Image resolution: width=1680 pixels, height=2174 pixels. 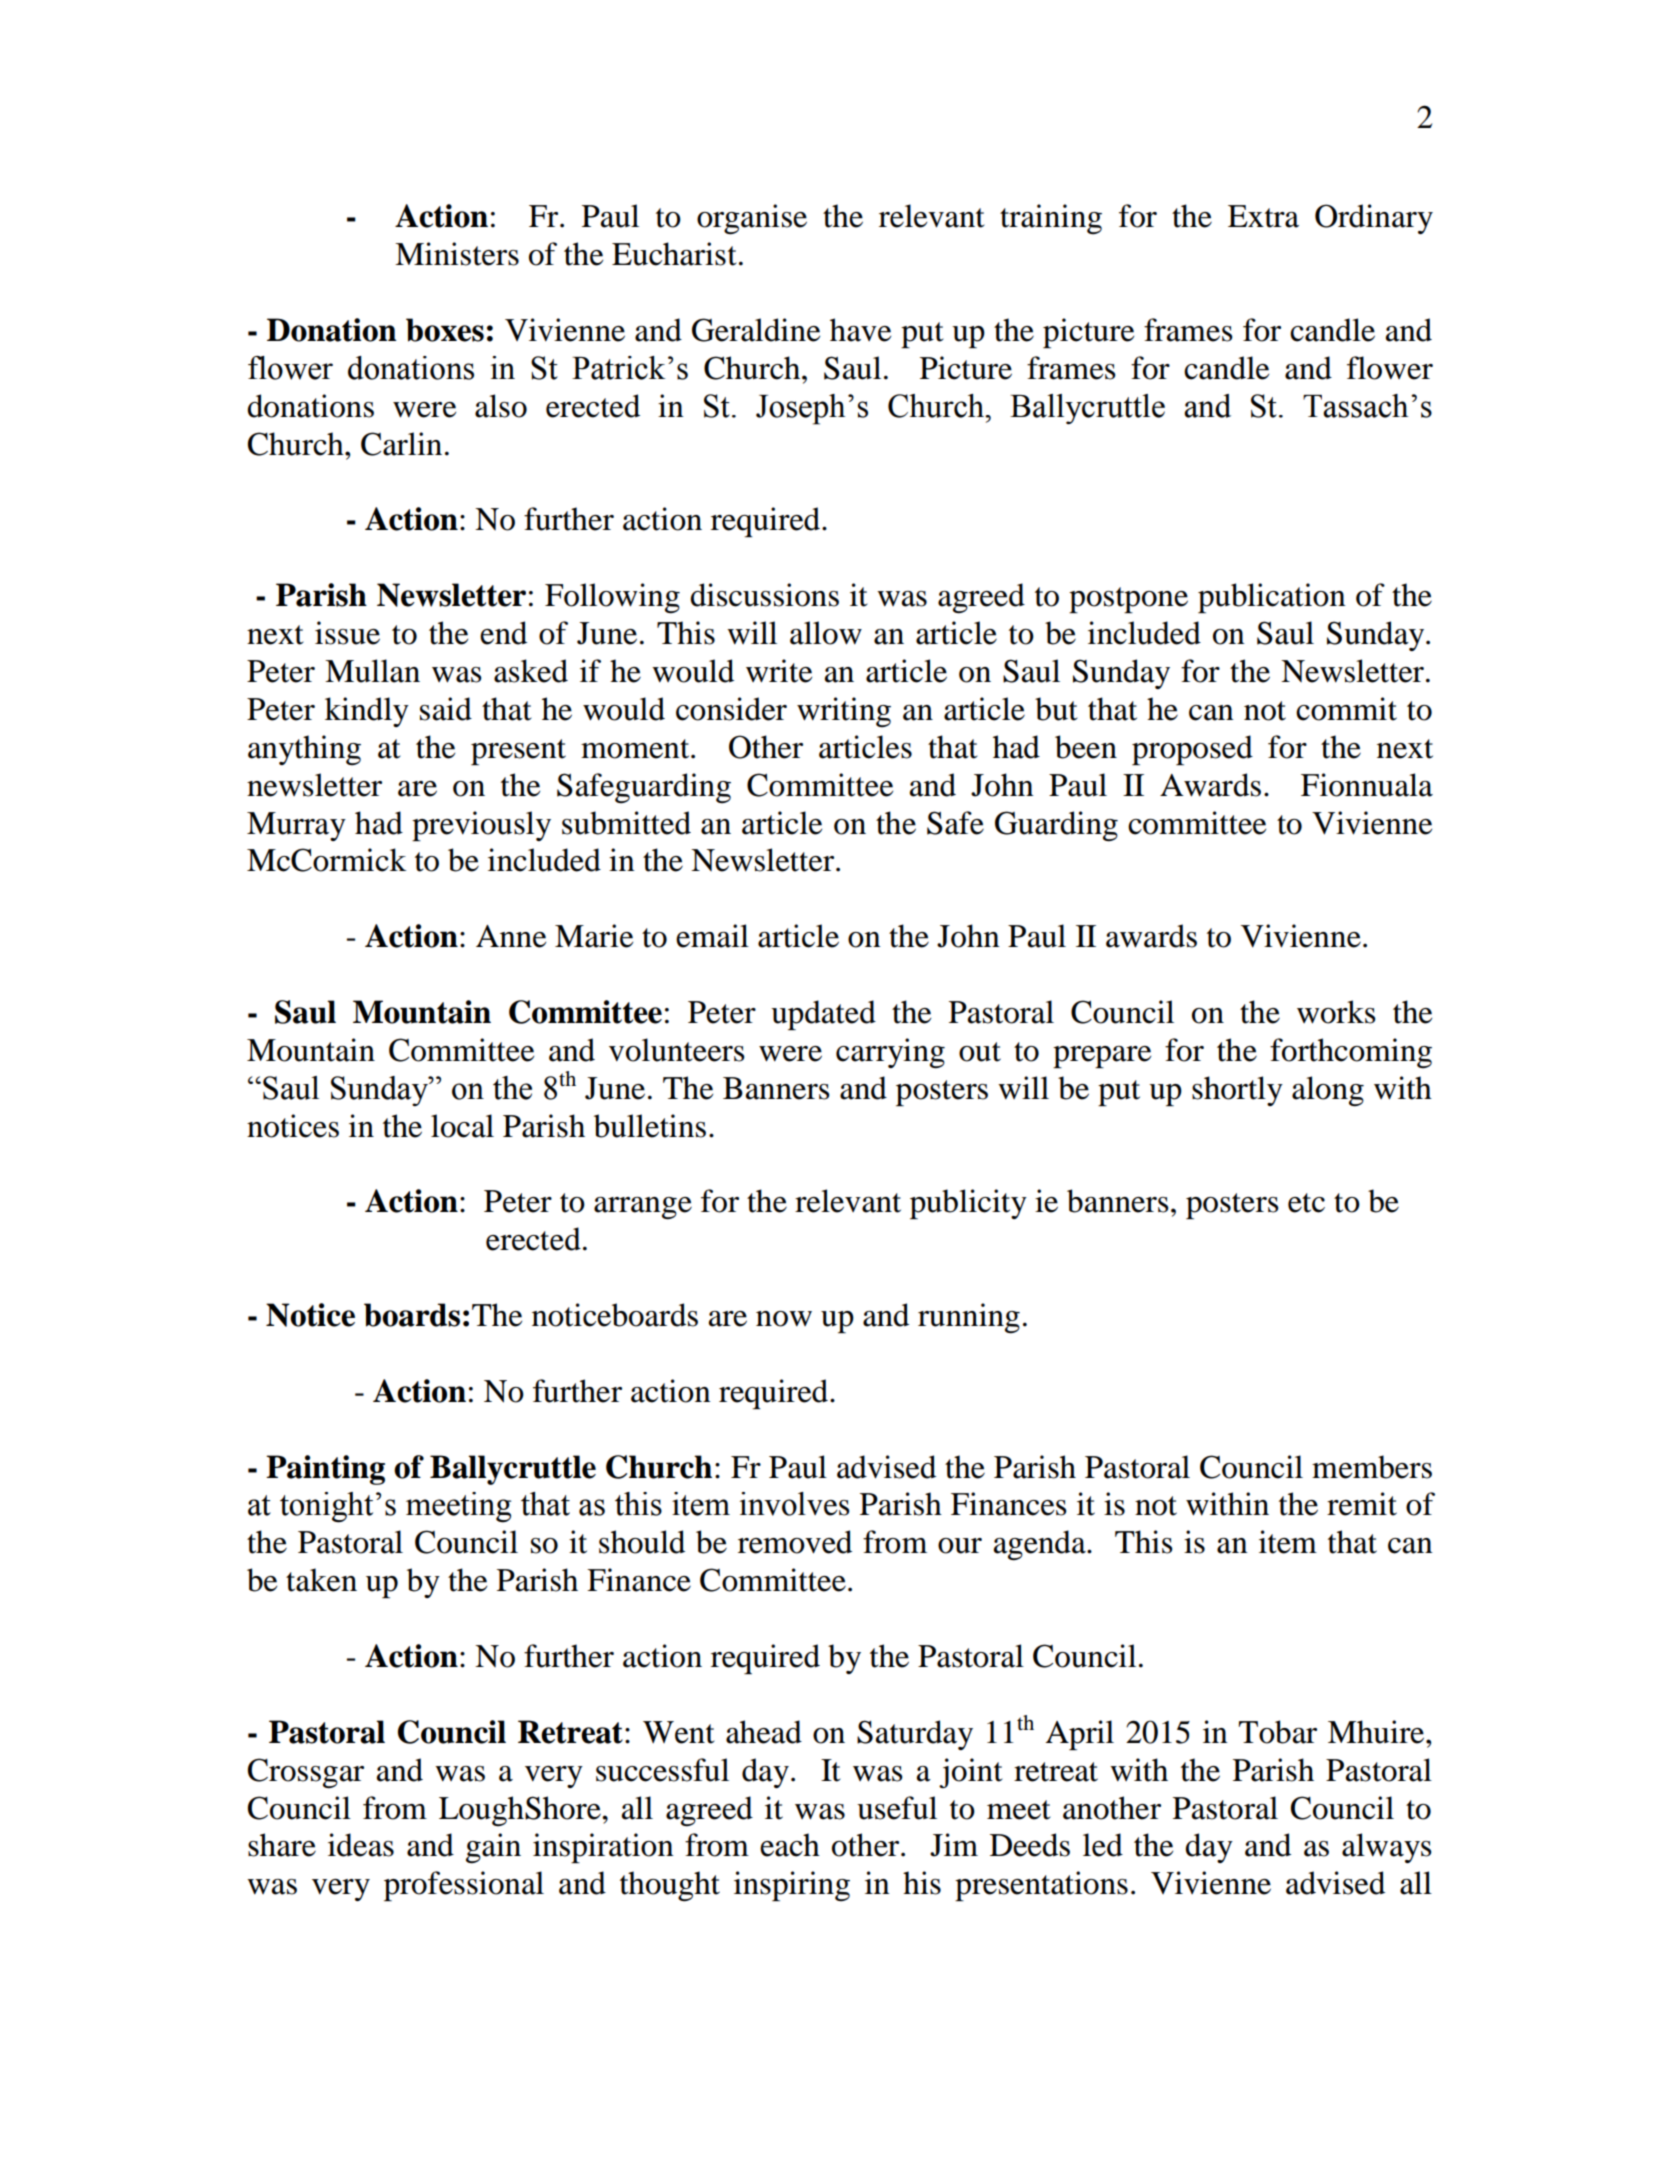 I want to click on updated, so click(x=823, y=1015).
